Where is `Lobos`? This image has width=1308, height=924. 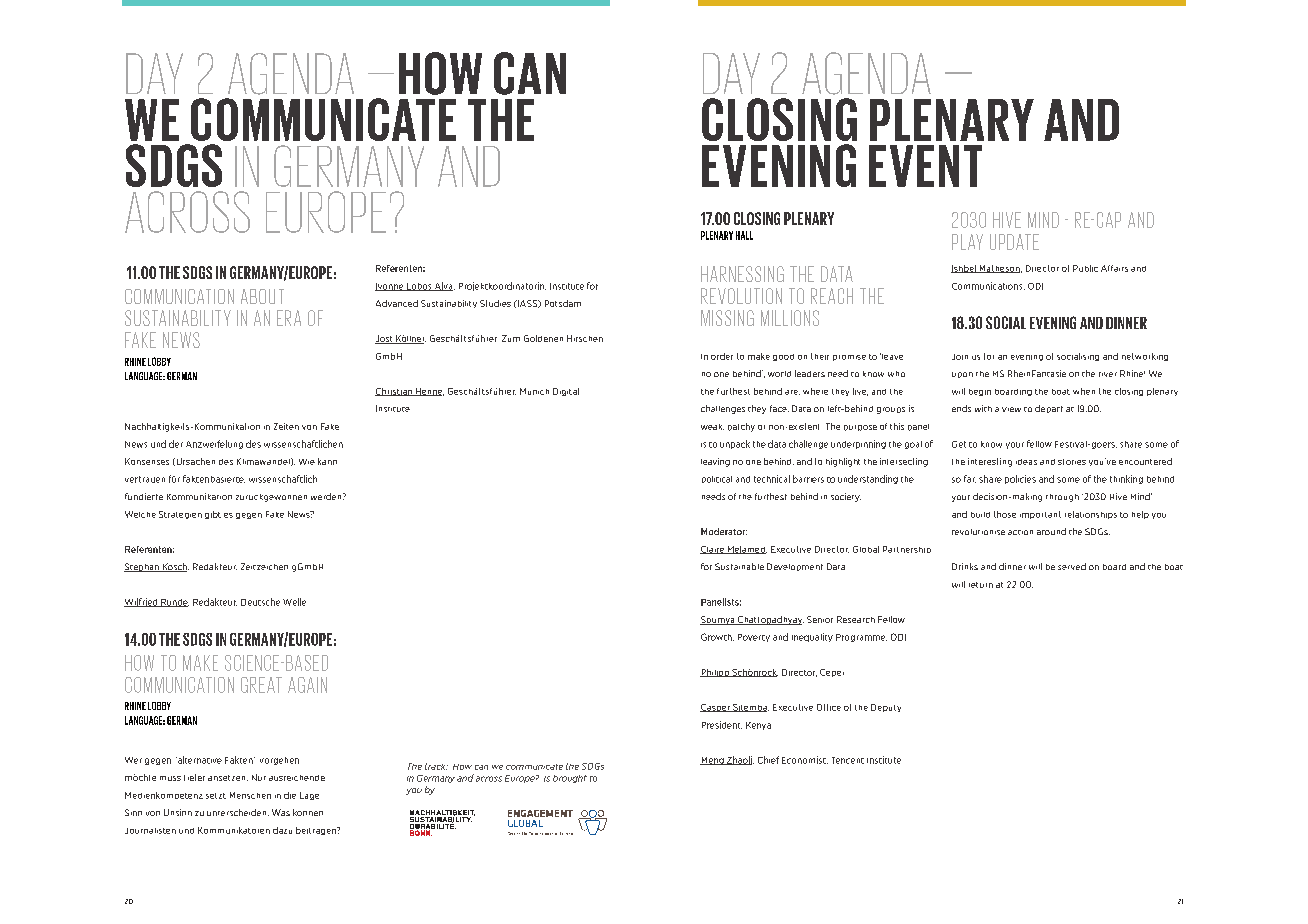 Lobos is located at coordinates (419, 287).
